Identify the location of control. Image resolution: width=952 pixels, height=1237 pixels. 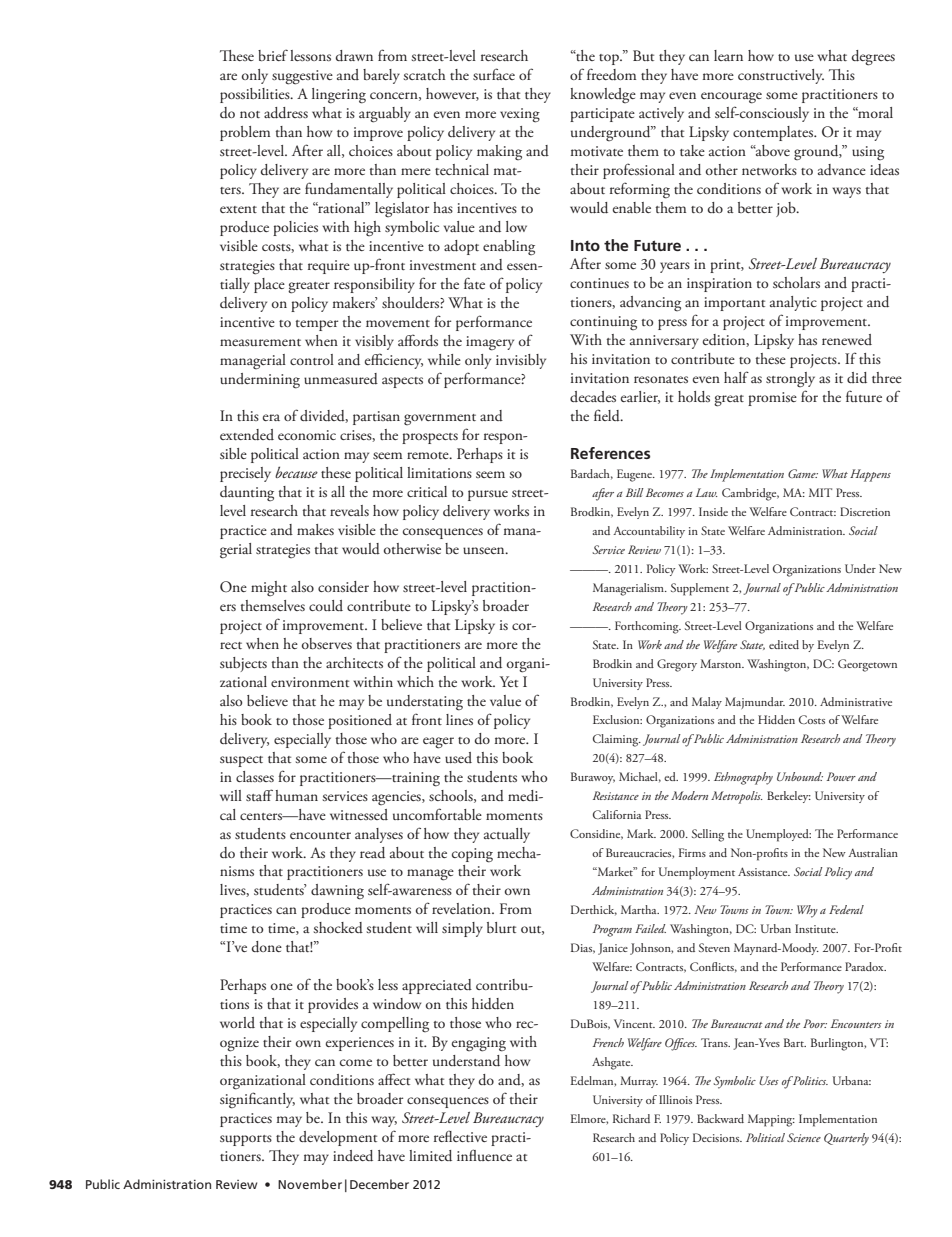
(312, 359).
